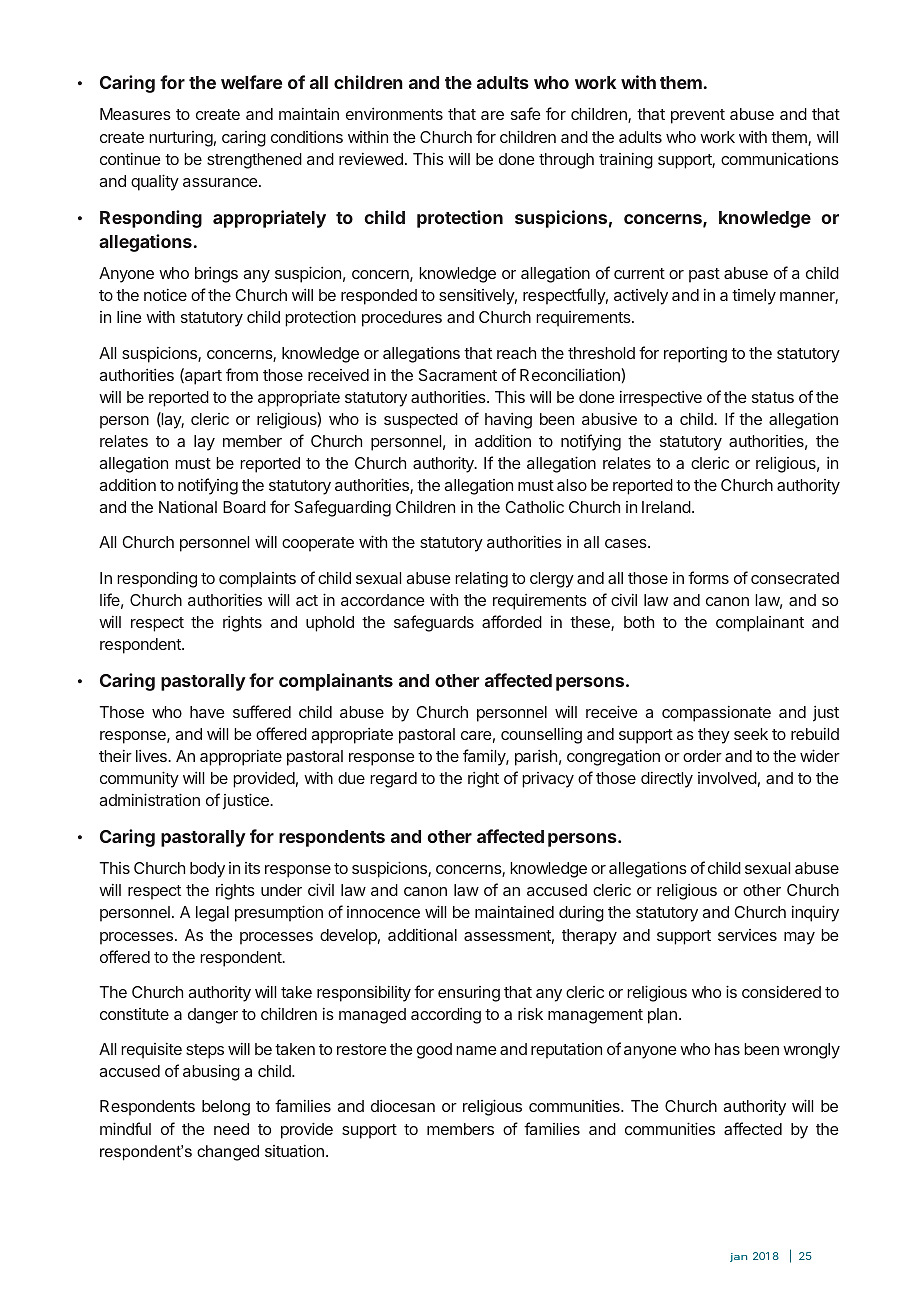 The width and height of the screenshot is (924, 1307). I want to click on ensuring, so click(469, 994).
